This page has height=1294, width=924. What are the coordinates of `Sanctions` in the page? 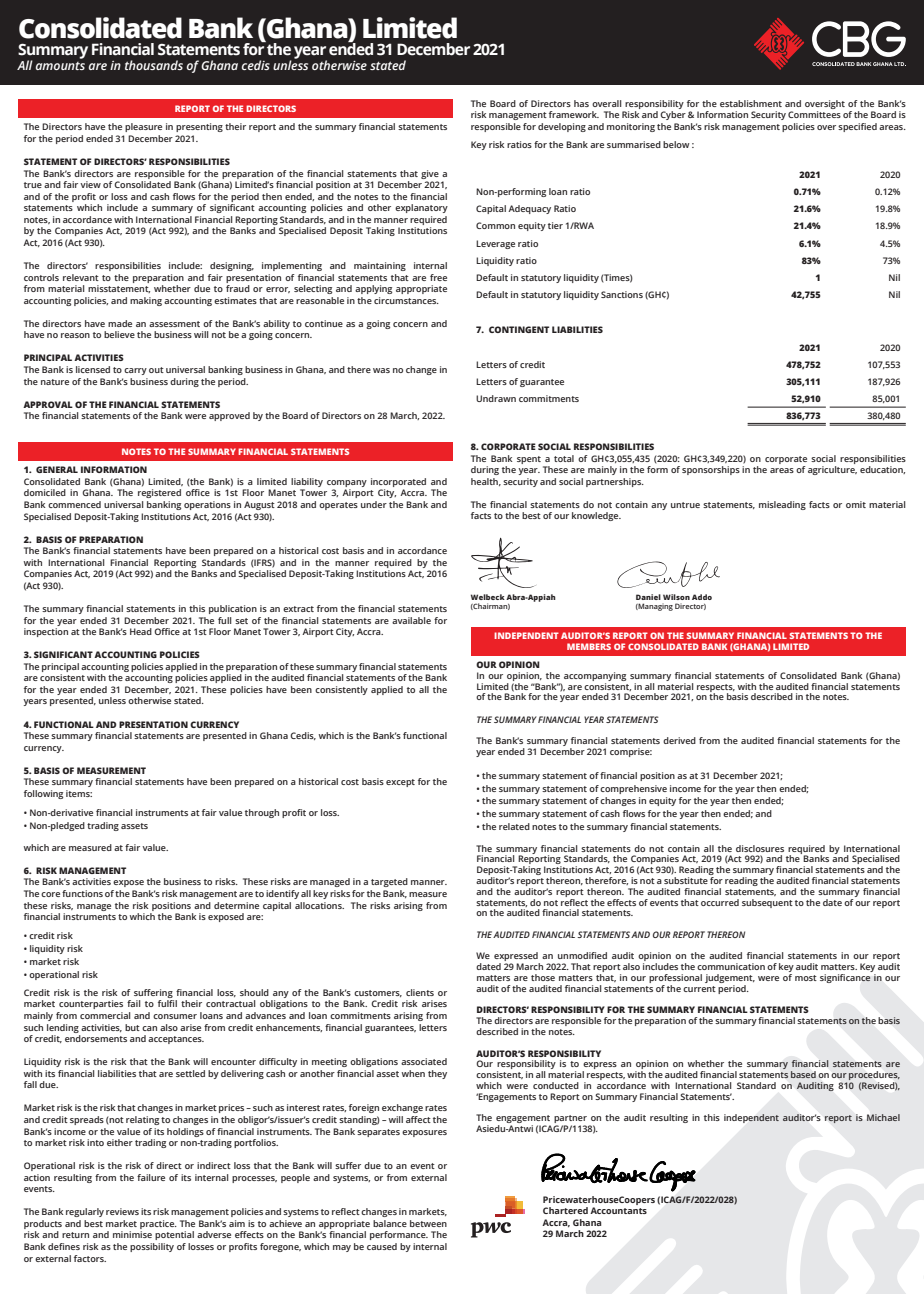 It's located at (622, 294).
